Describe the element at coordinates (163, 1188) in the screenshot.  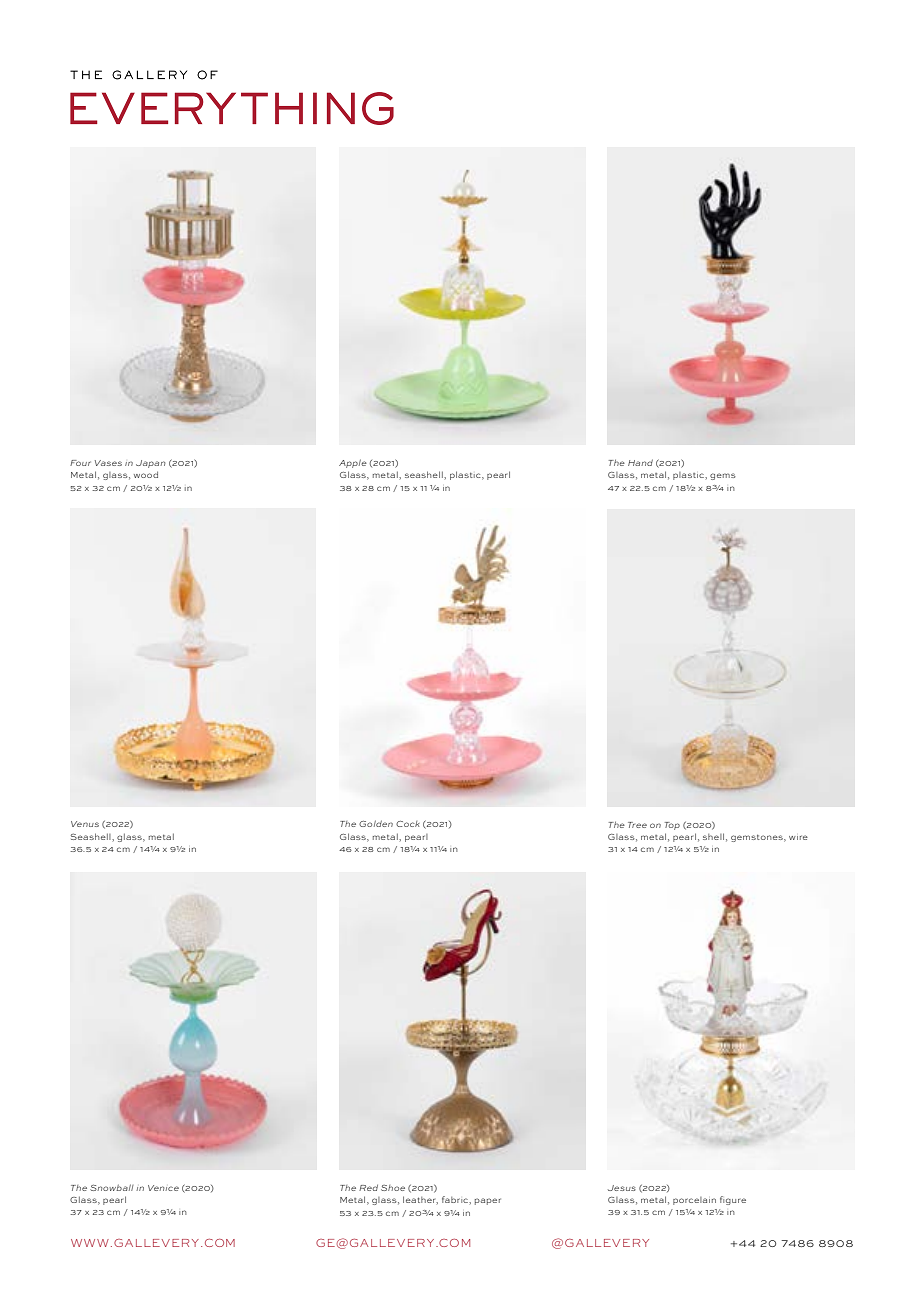
I see `Venice` at that location.
